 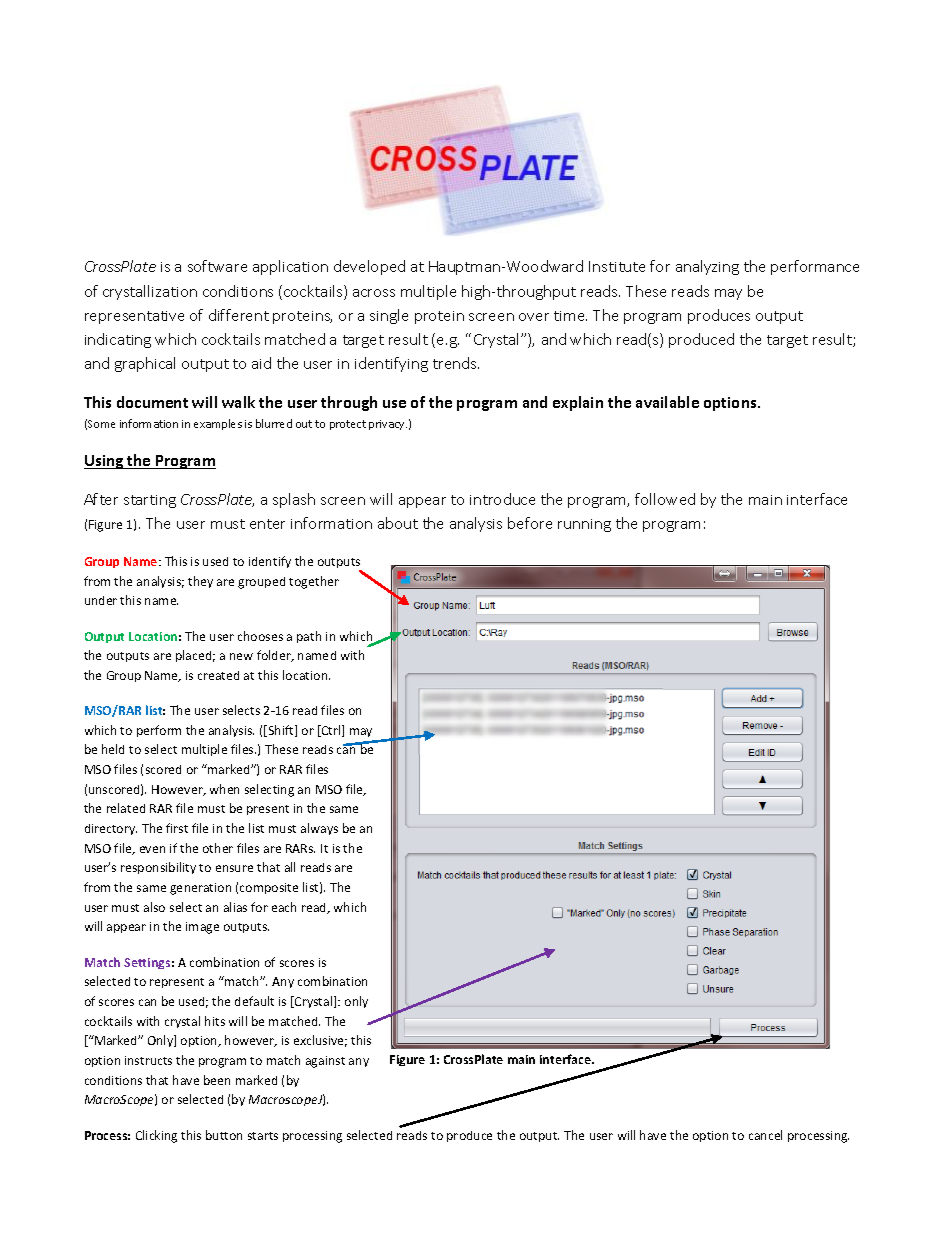 What do you see at coordinates (707, 267) in the screenshot?
I see `analyzing` at bounding box center [707, 267].
